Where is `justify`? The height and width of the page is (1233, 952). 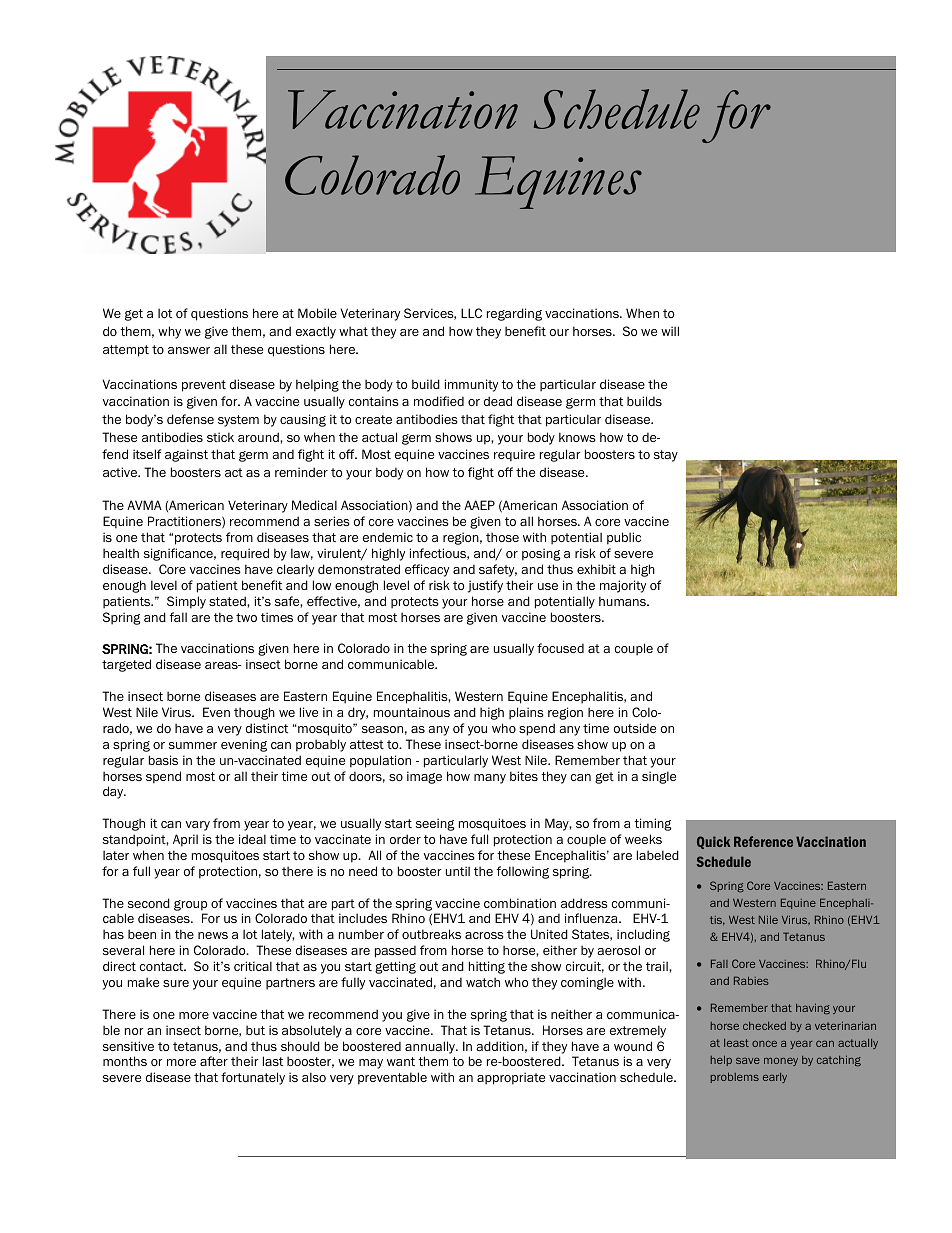 justify is located at coordinates (485, 586).
